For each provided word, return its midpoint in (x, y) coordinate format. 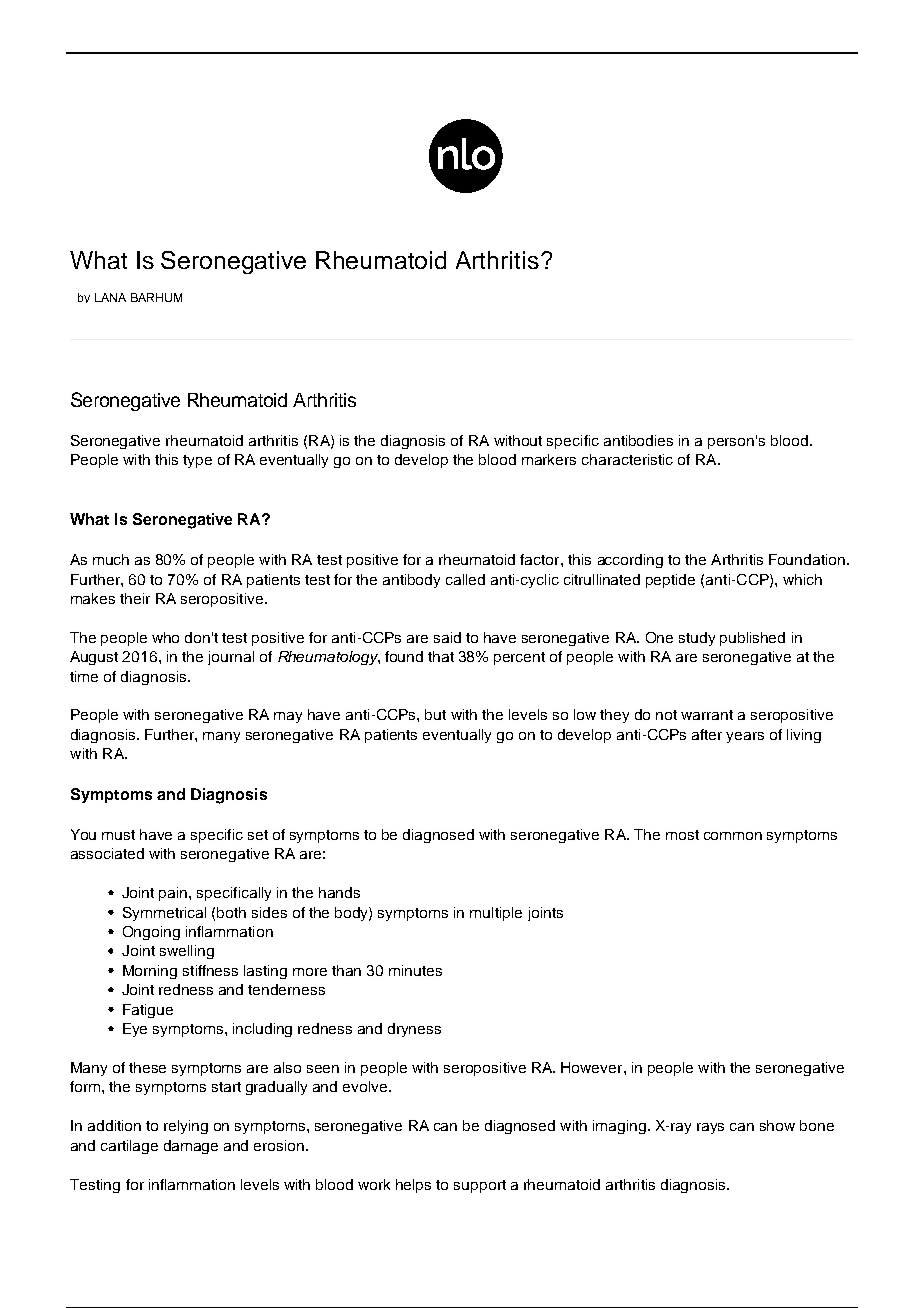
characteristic (627, 459)
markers (549, 459)
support (480, 1186)
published (752, 639)
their (135, 598)
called (465, 579)
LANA (110, 297)
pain (174, 894)
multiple (496, 914)
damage (191, 1147)
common (733, 836)
